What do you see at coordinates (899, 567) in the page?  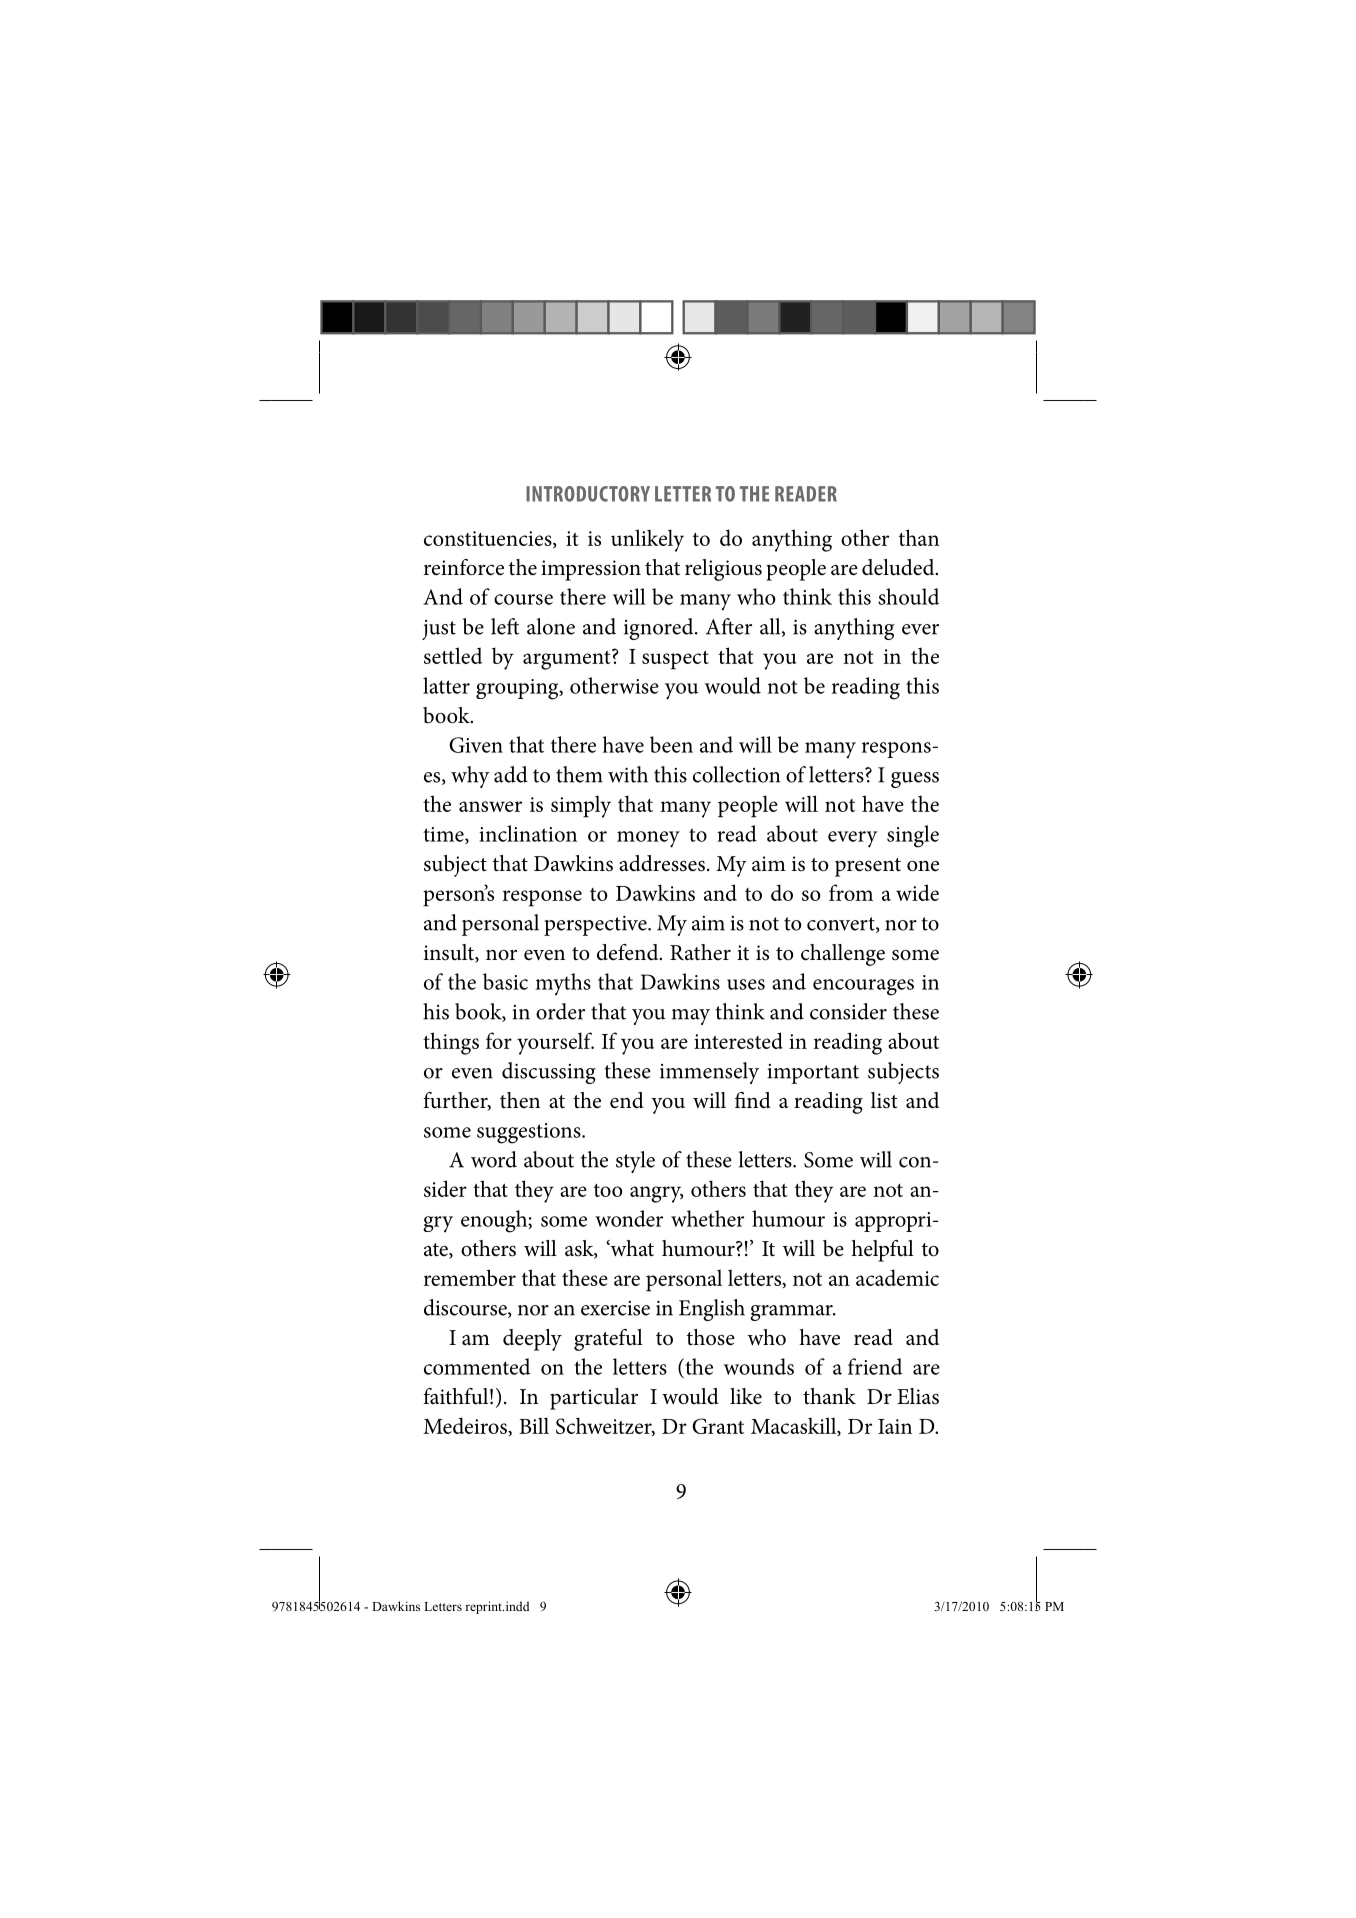 I see `deluded` at bounding box center [899, 567].
